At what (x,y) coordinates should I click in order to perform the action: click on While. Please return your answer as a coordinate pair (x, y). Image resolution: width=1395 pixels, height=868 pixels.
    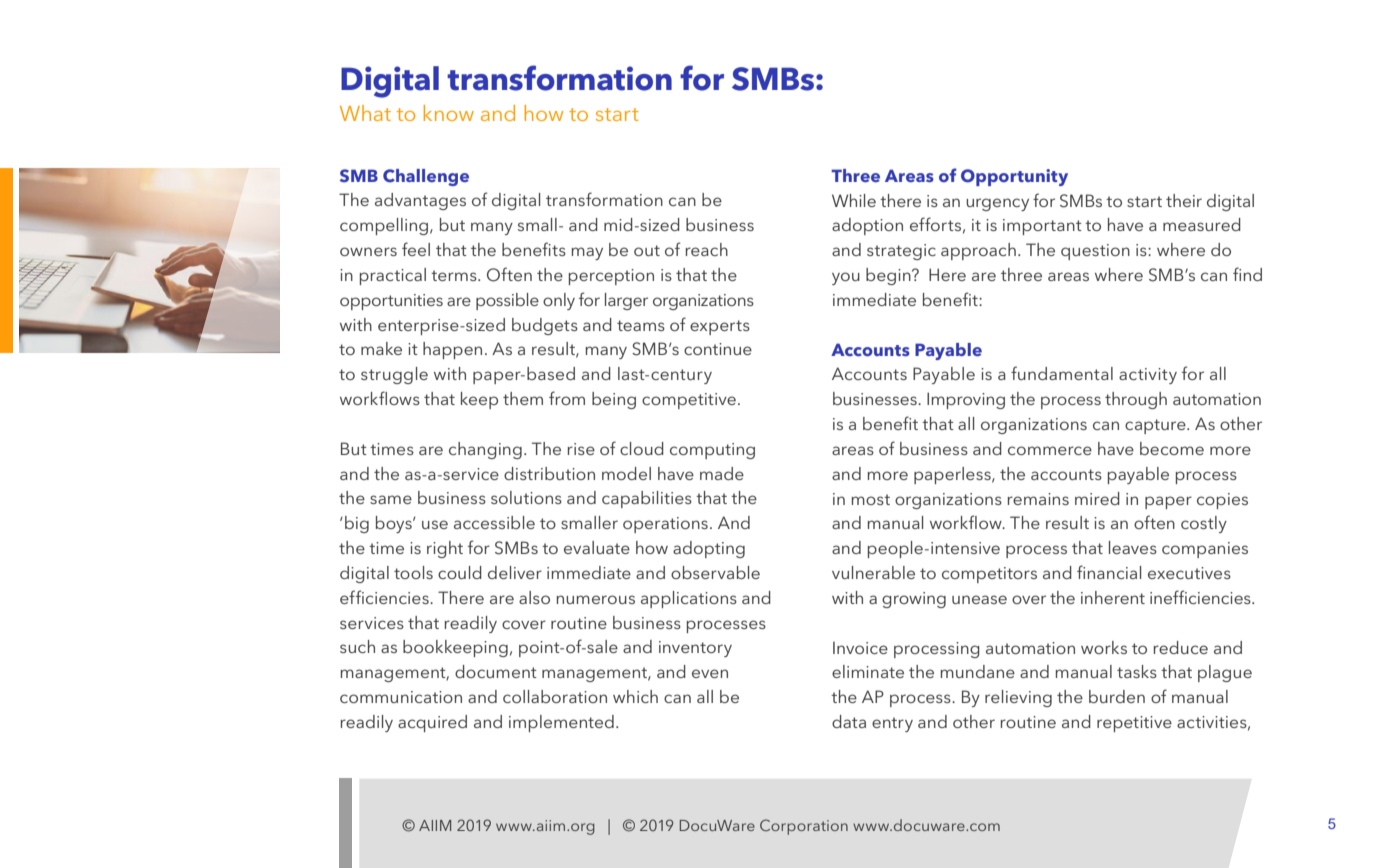
    Looking at the image, I should click on (854, 200).
